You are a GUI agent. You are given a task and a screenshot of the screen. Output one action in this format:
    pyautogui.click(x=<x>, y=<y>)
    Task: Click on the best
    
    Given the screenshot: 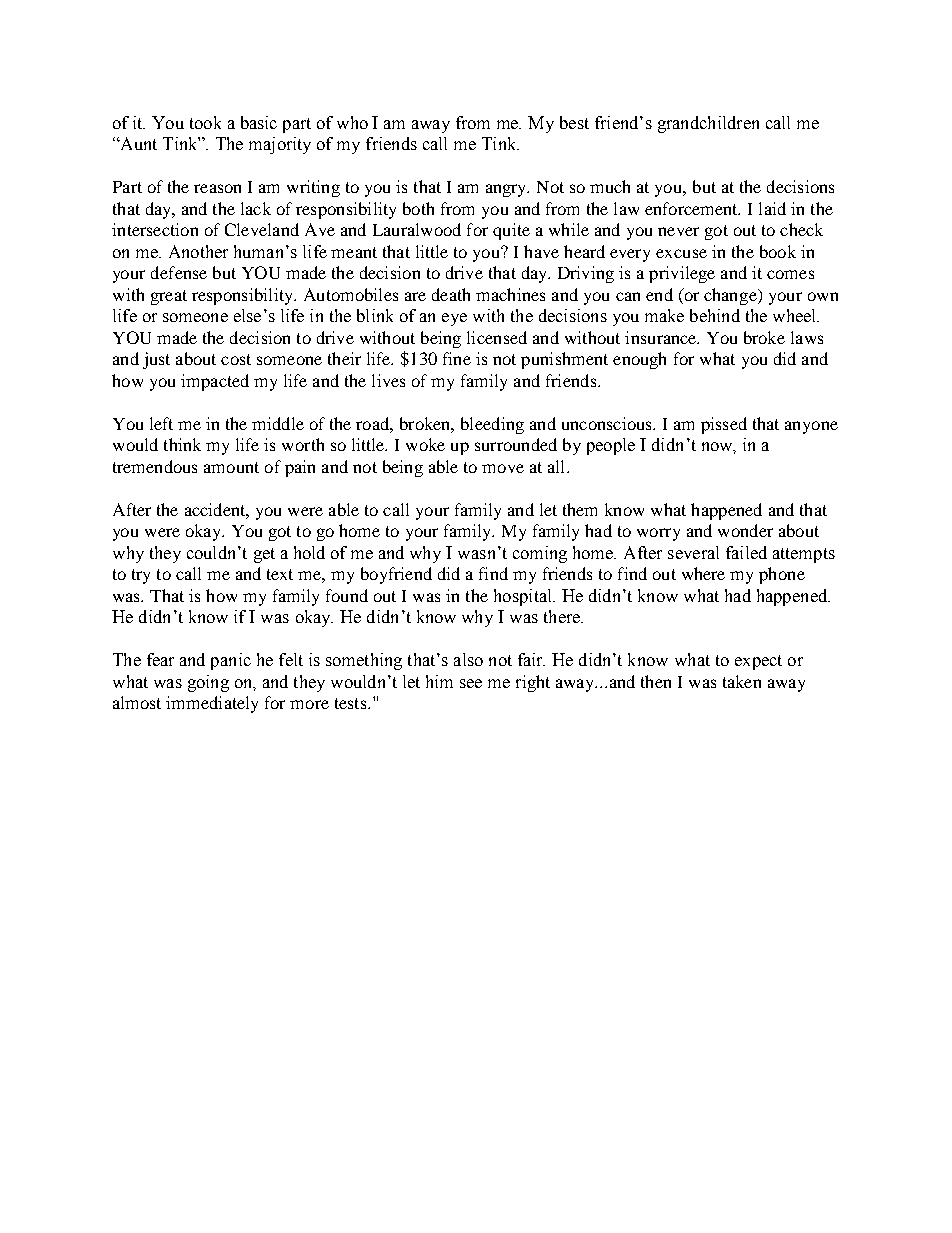 What is the action you would take?
    pyautogui.click(x=574, y=122)
